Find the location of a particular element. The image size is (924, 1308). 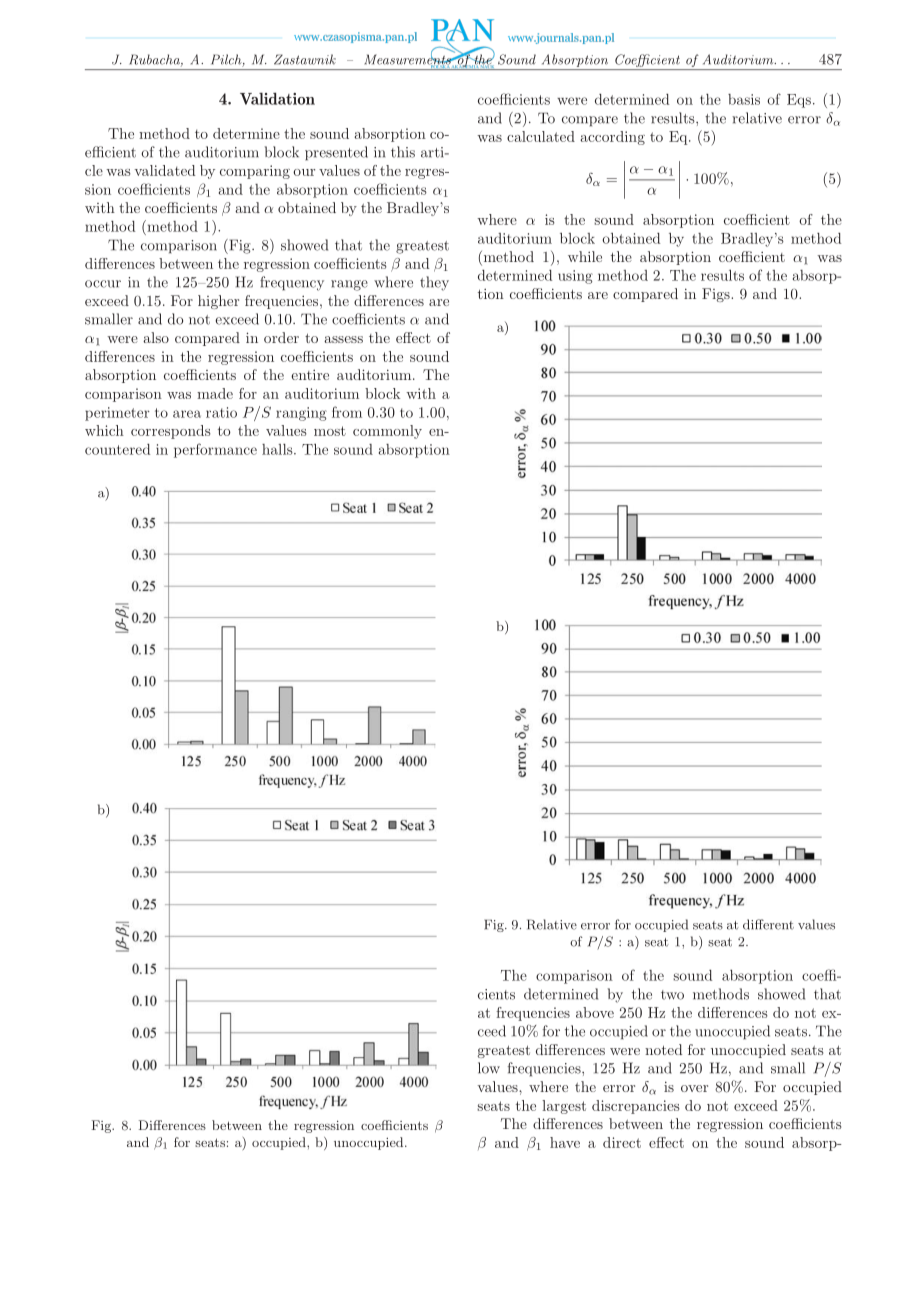

validated is located at coordinates (164, 170).
